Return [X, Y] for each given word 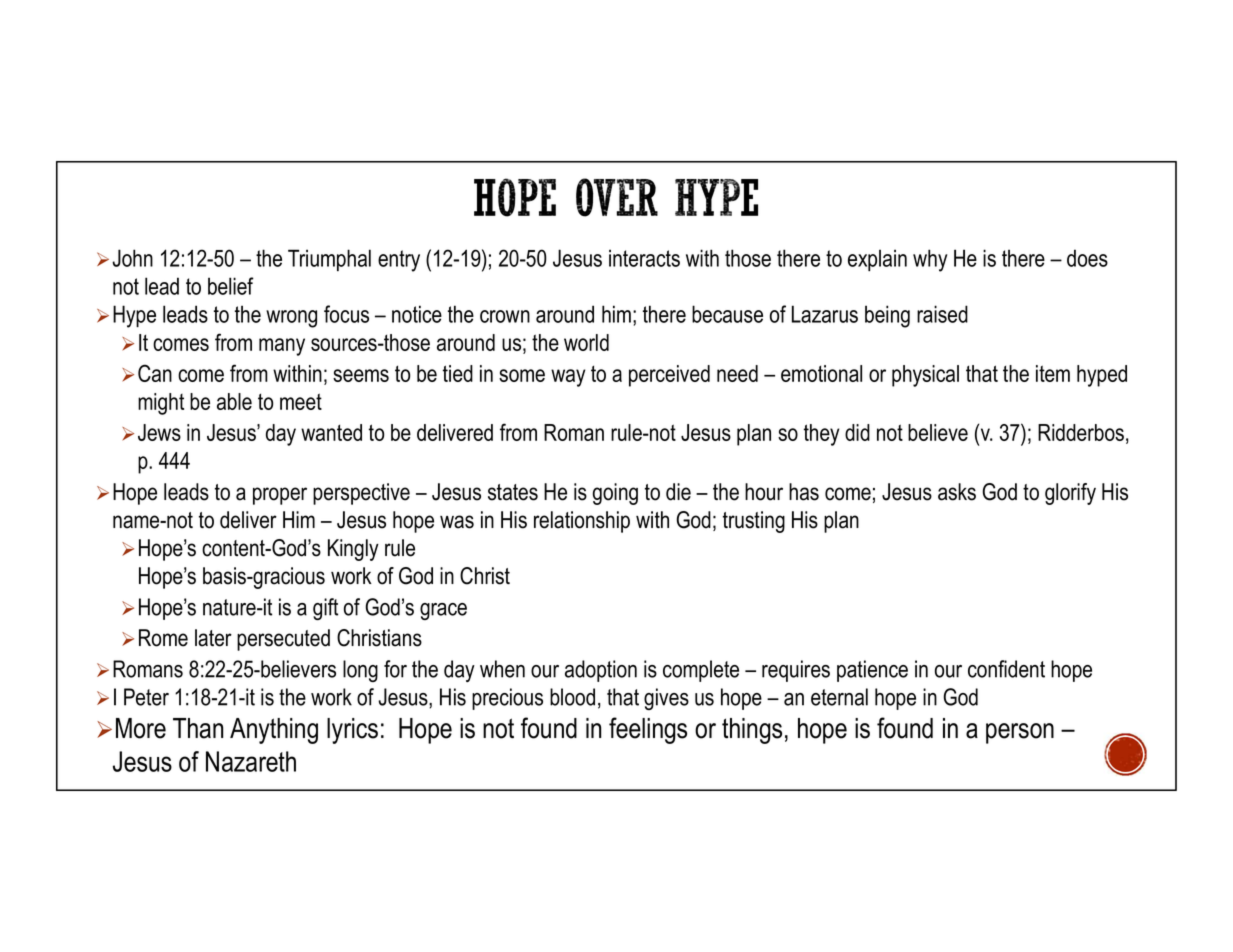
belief [231, 286]
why [930, 260]
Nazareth [251, 761]
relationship [582, 522]
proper [280, 496]
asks [957, 492]
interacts [644, 258]
